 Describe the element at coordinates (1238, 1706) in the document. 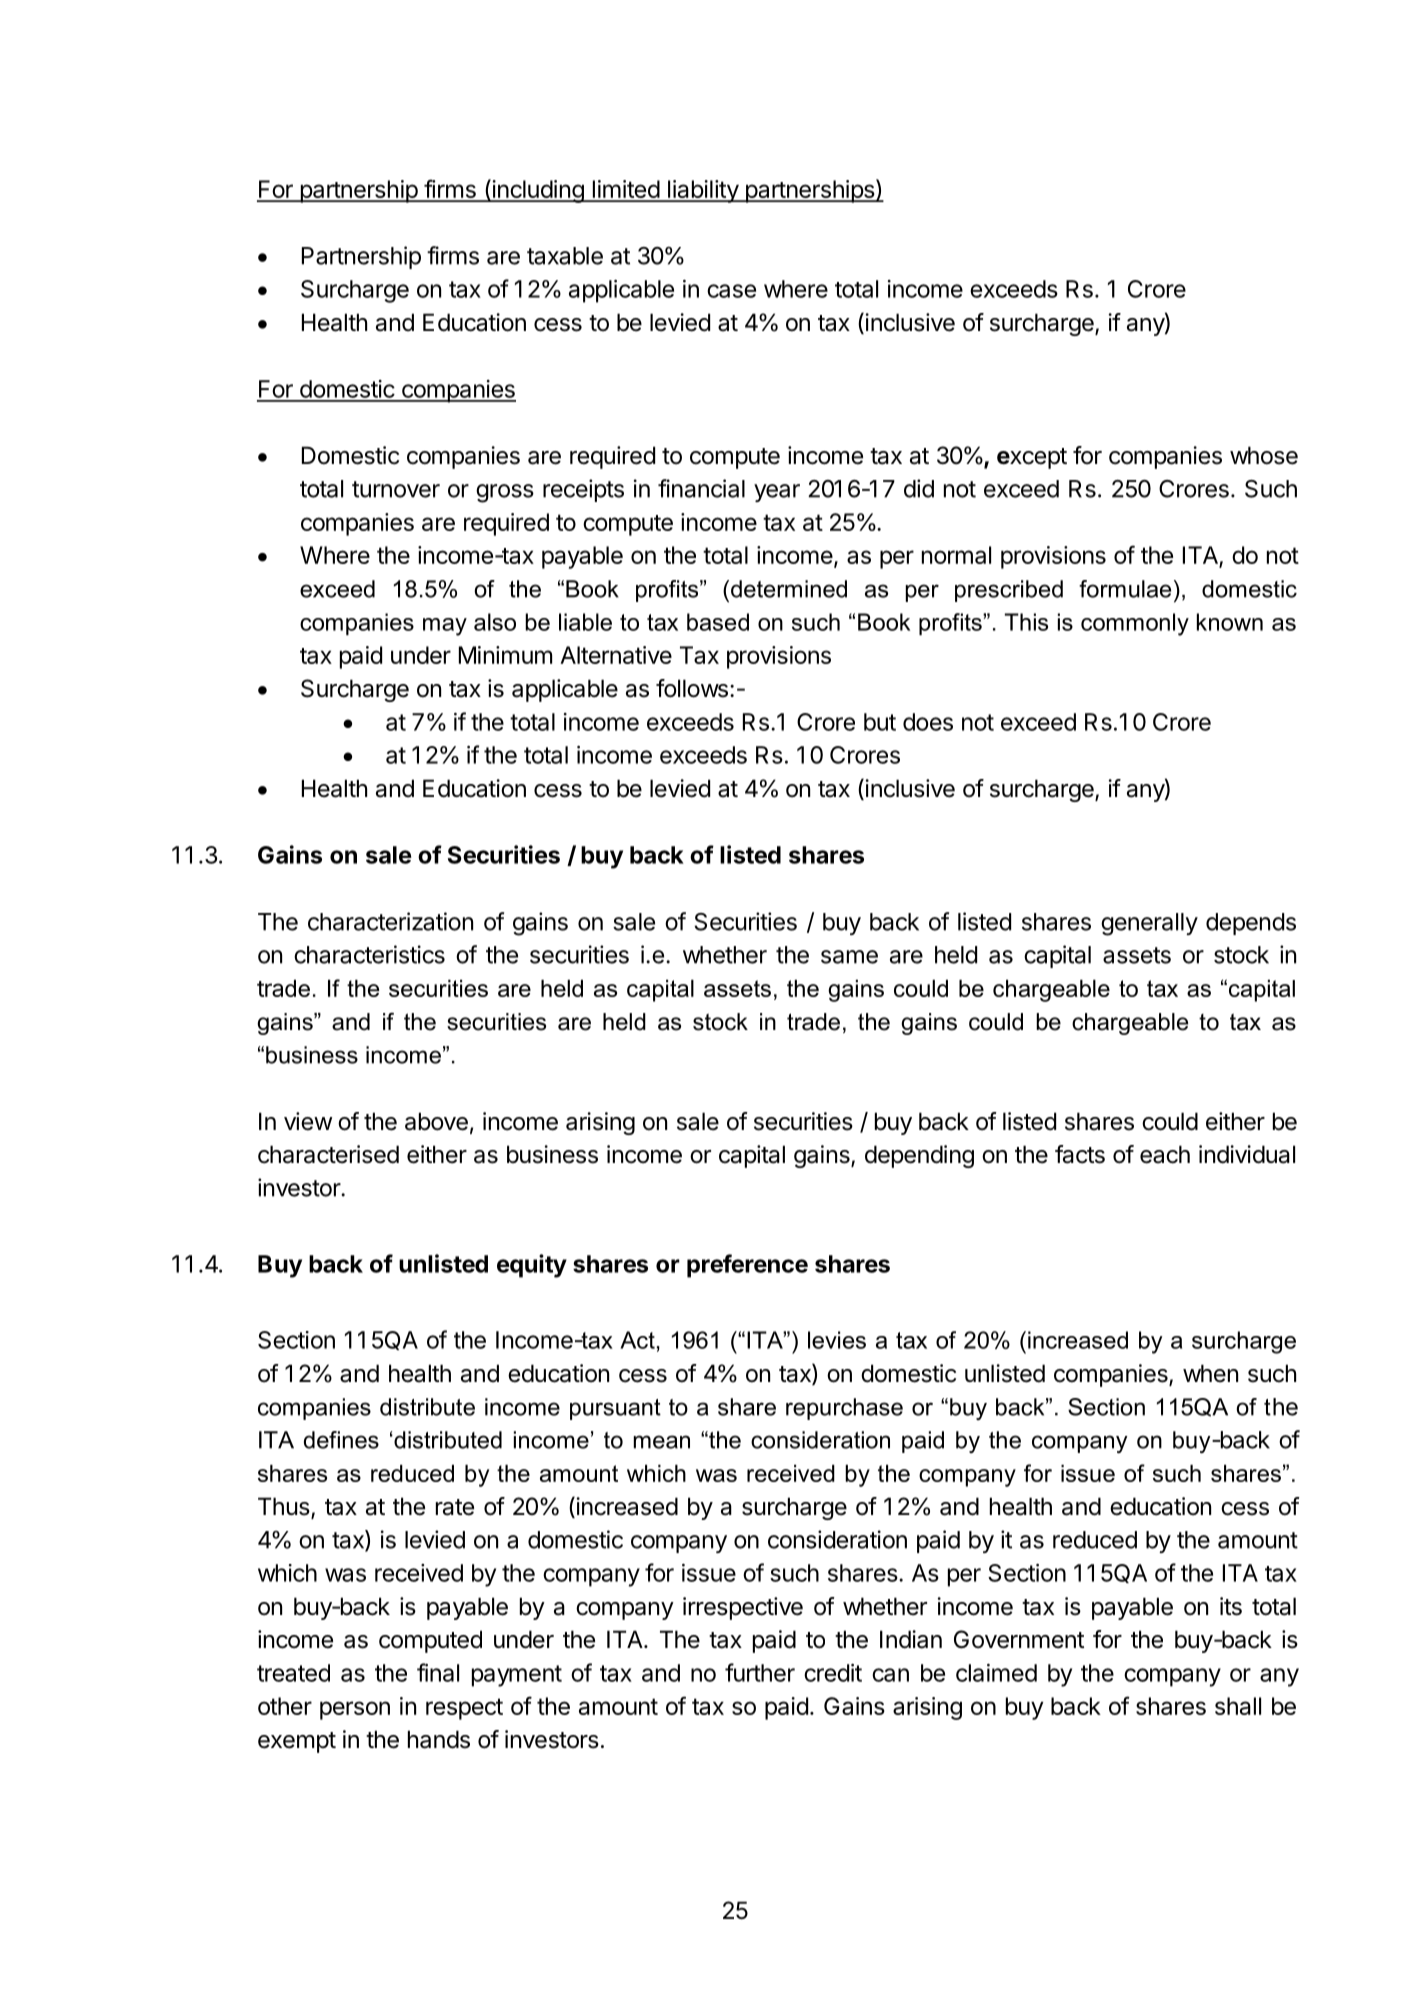

I see `shall` at that location.
